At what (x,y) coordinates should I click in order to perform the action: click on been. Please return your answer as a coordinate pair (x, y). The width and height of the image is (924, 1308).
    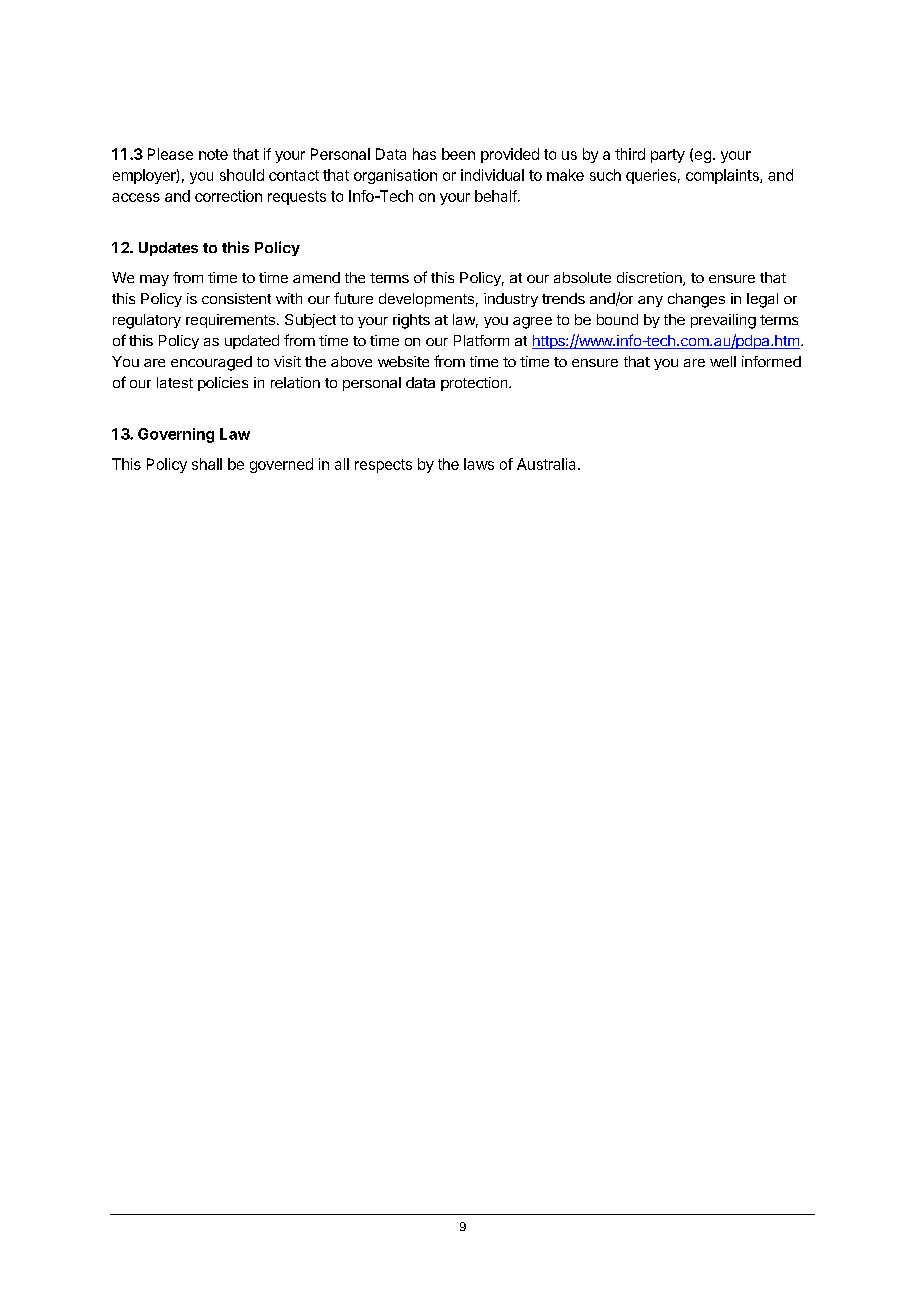
    Looking at the image, I should click on (458, 154).
